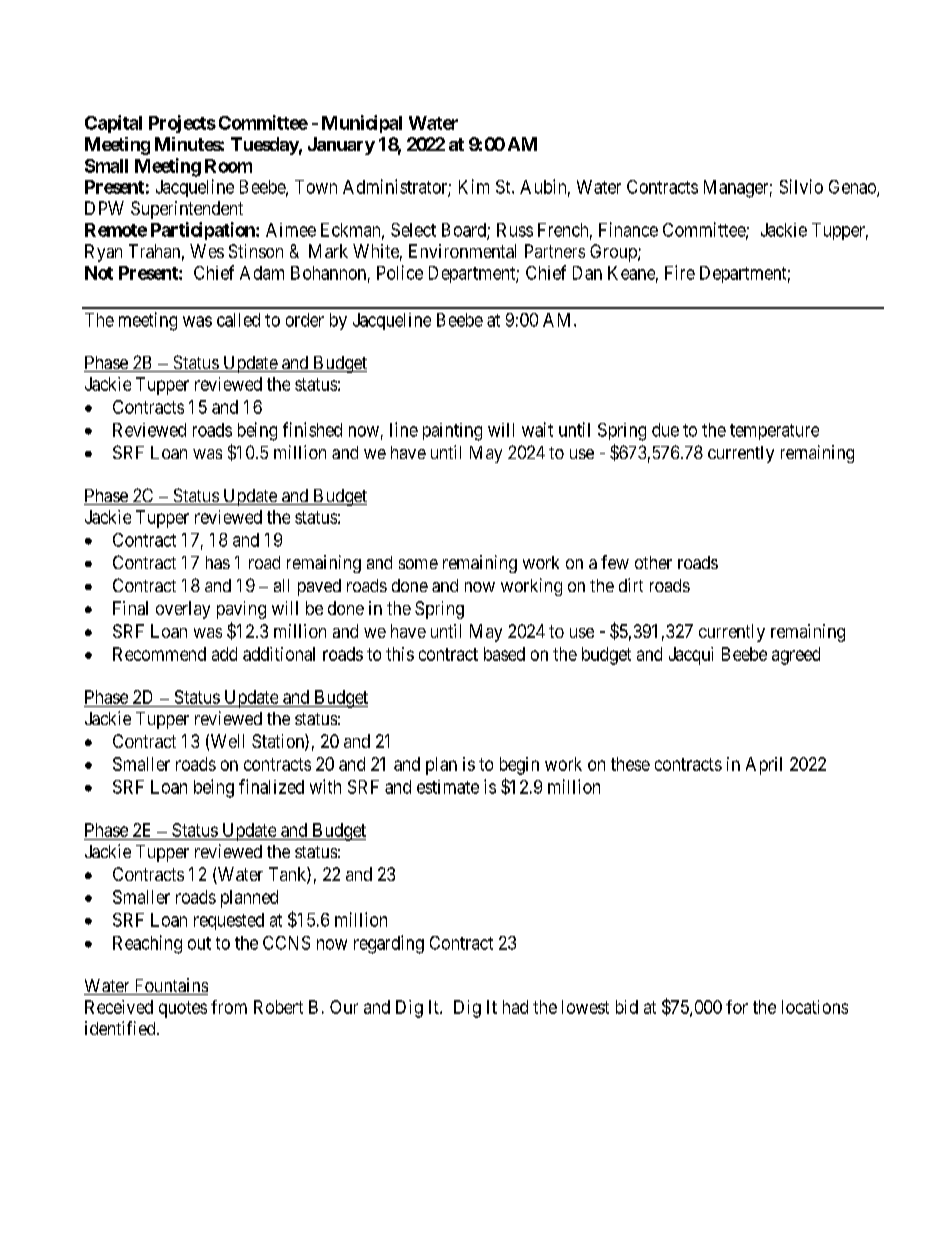 The image size is (952, 1233). Describe the element at coordinates (519, 766) in the image. I see `begin` at that location.
